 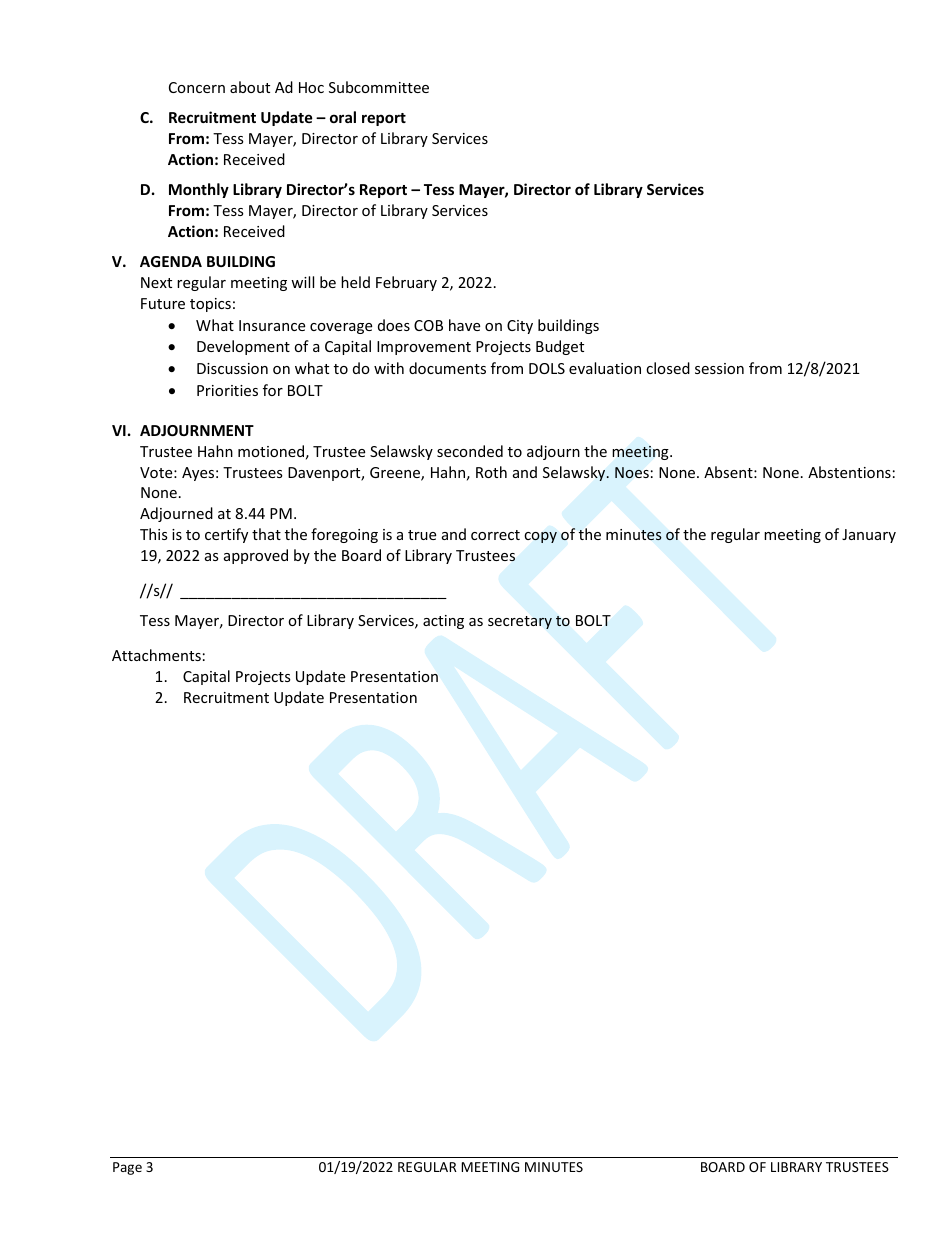 I want to click on Page, so click(x=127, y=1168).
